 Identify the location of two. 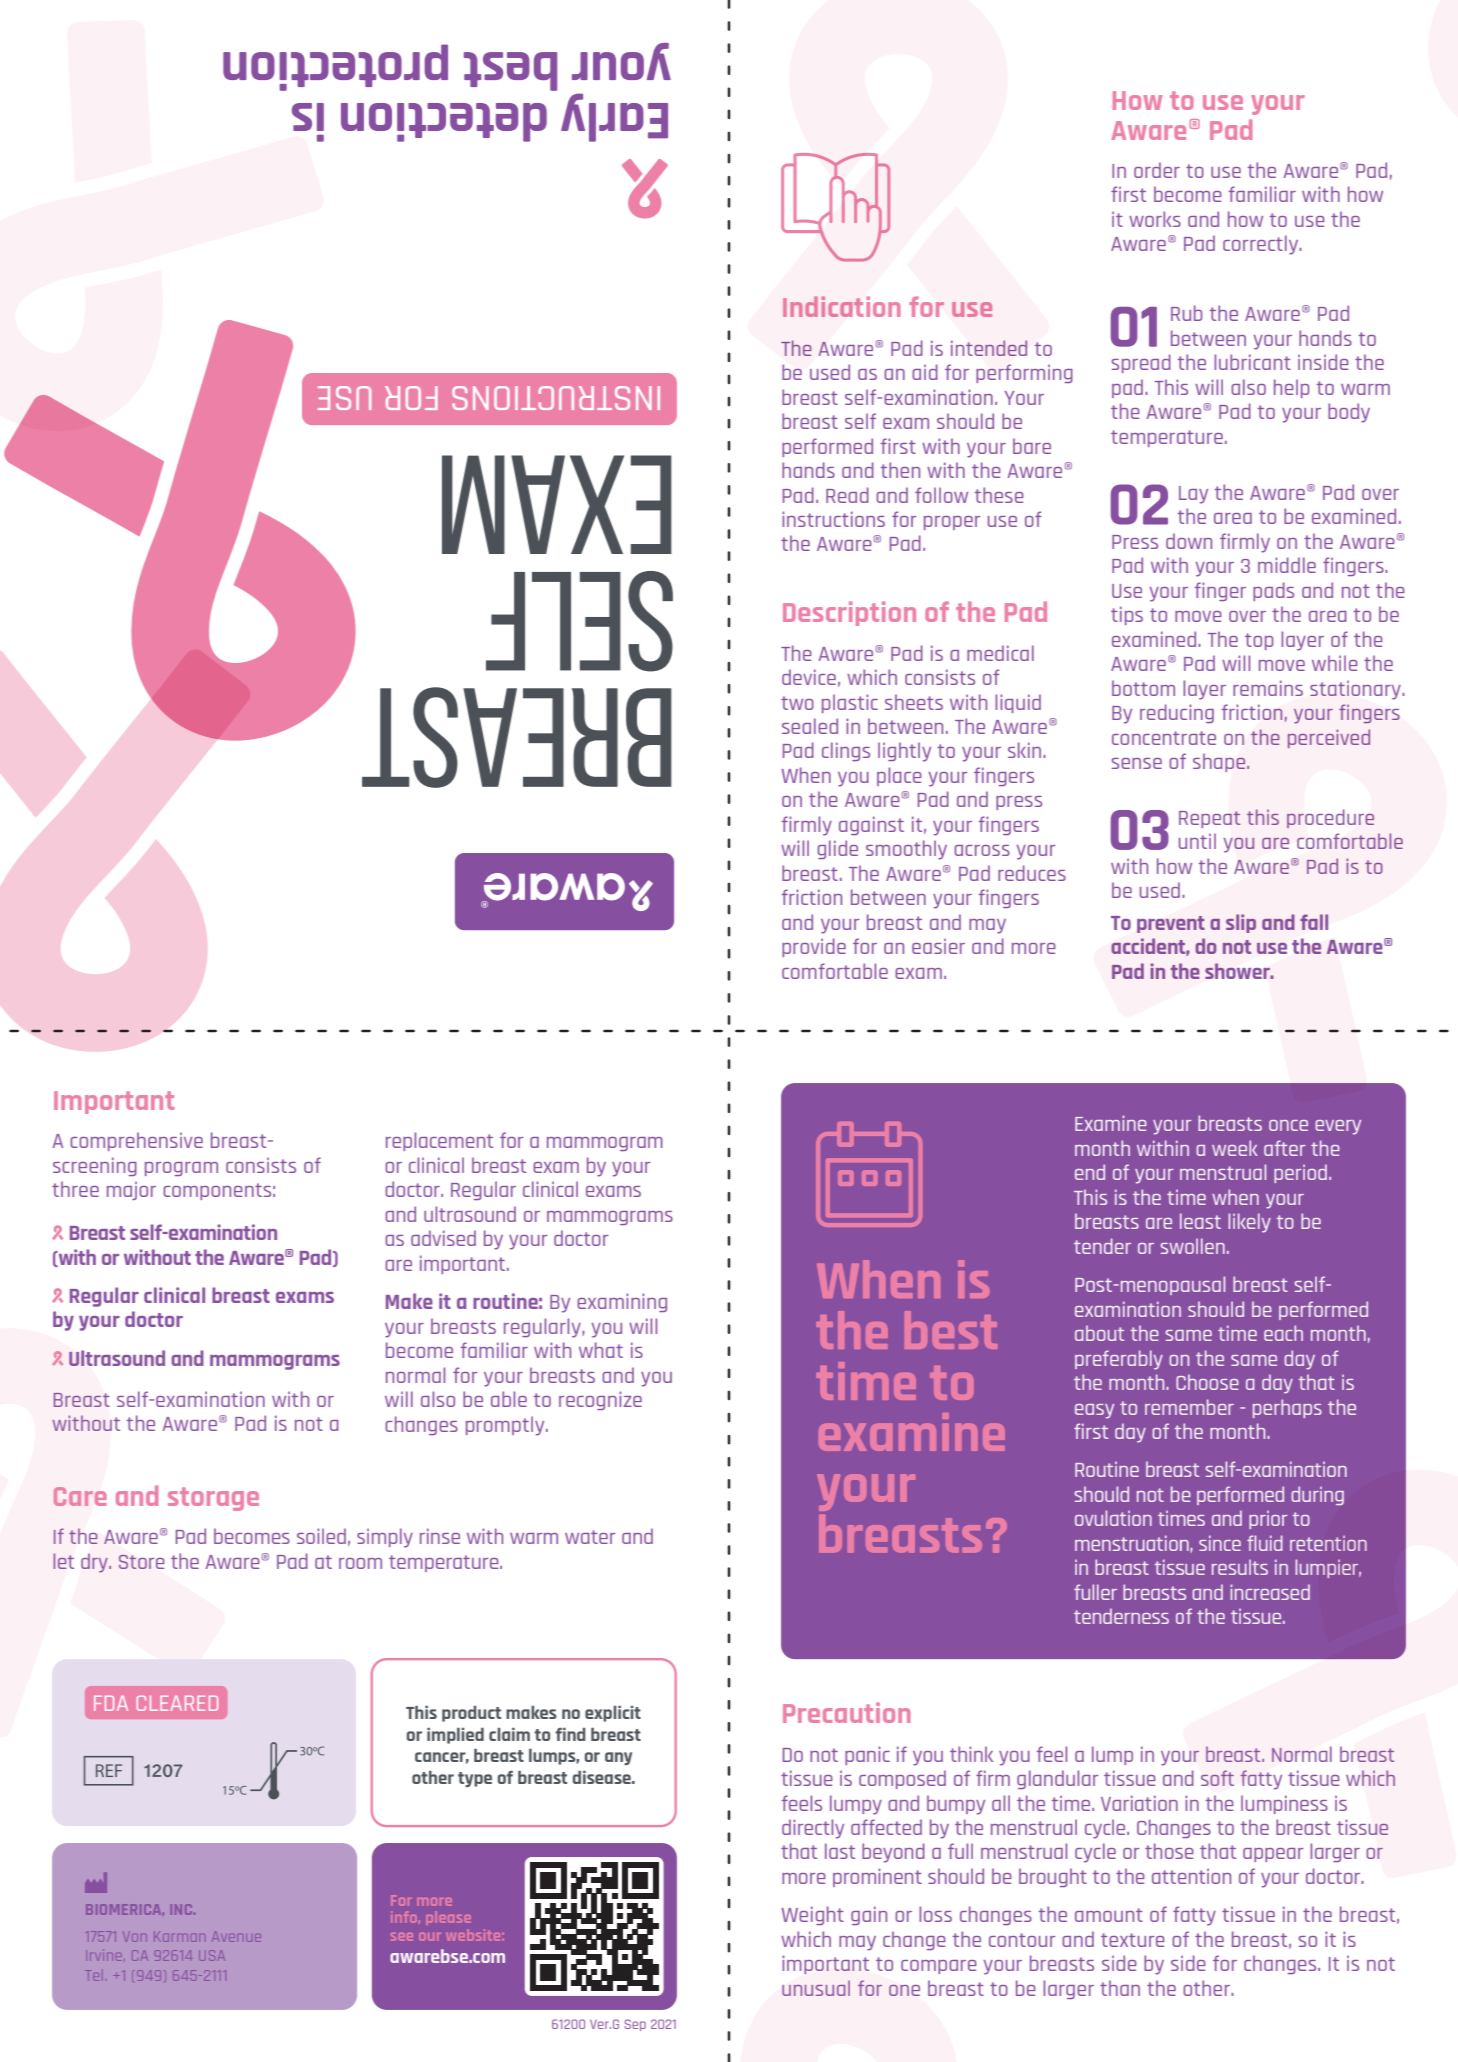
(797, 703).
